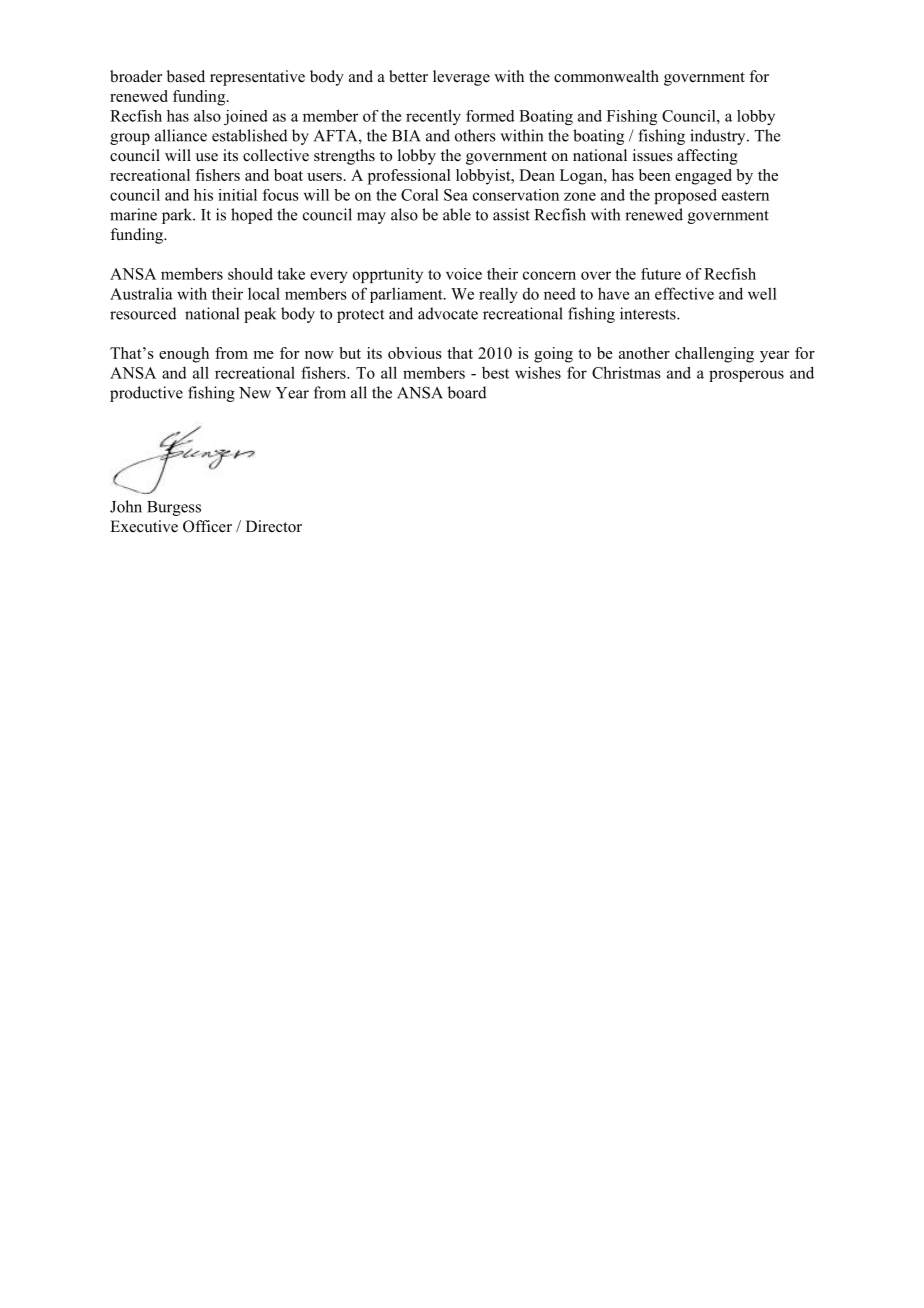 The width and height of the document is (924, 1308). I want to click on leverage, so click(461, 78).
